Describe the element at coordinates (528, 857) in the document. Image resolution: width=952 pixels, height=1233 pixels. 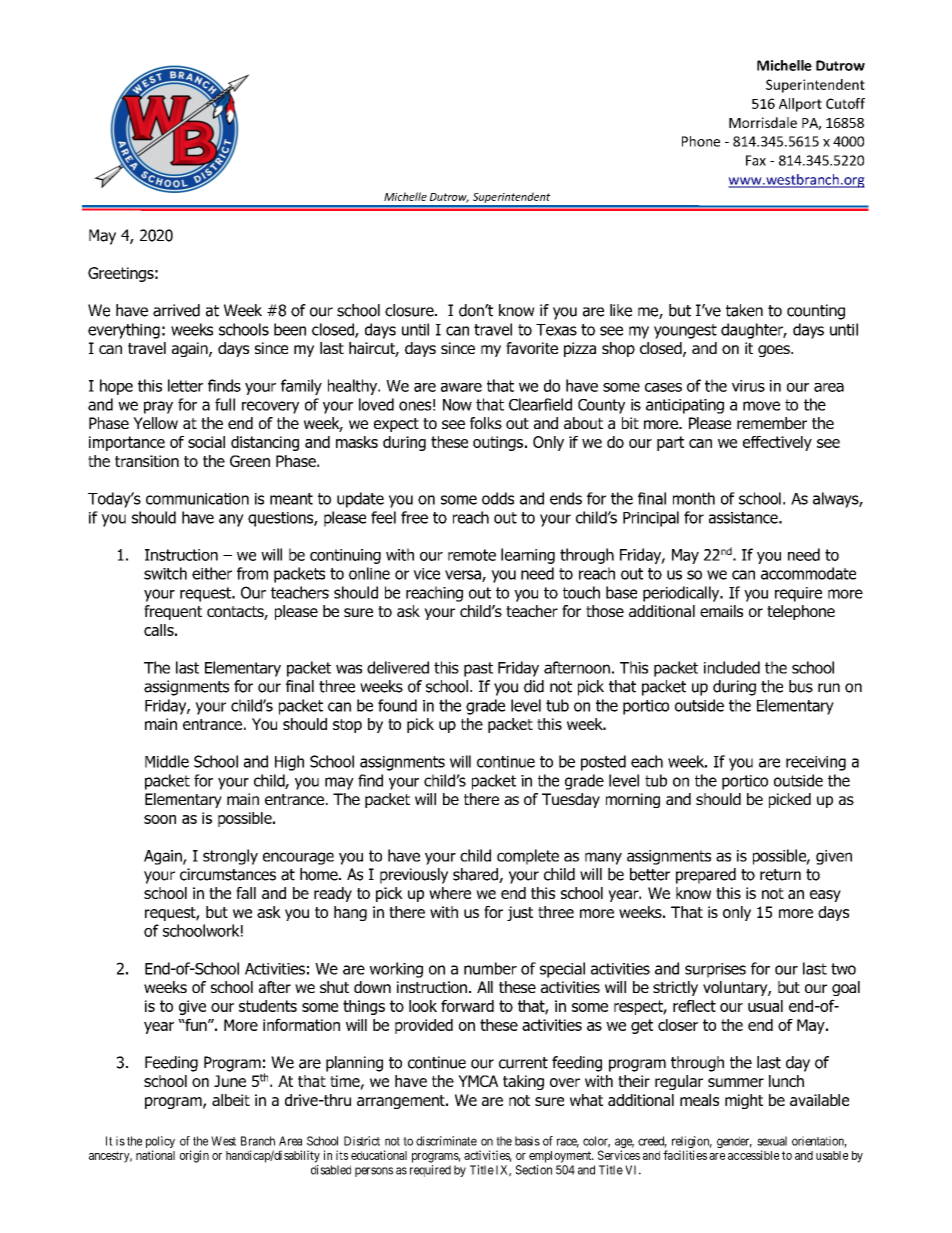
I see `complete` at that location.
